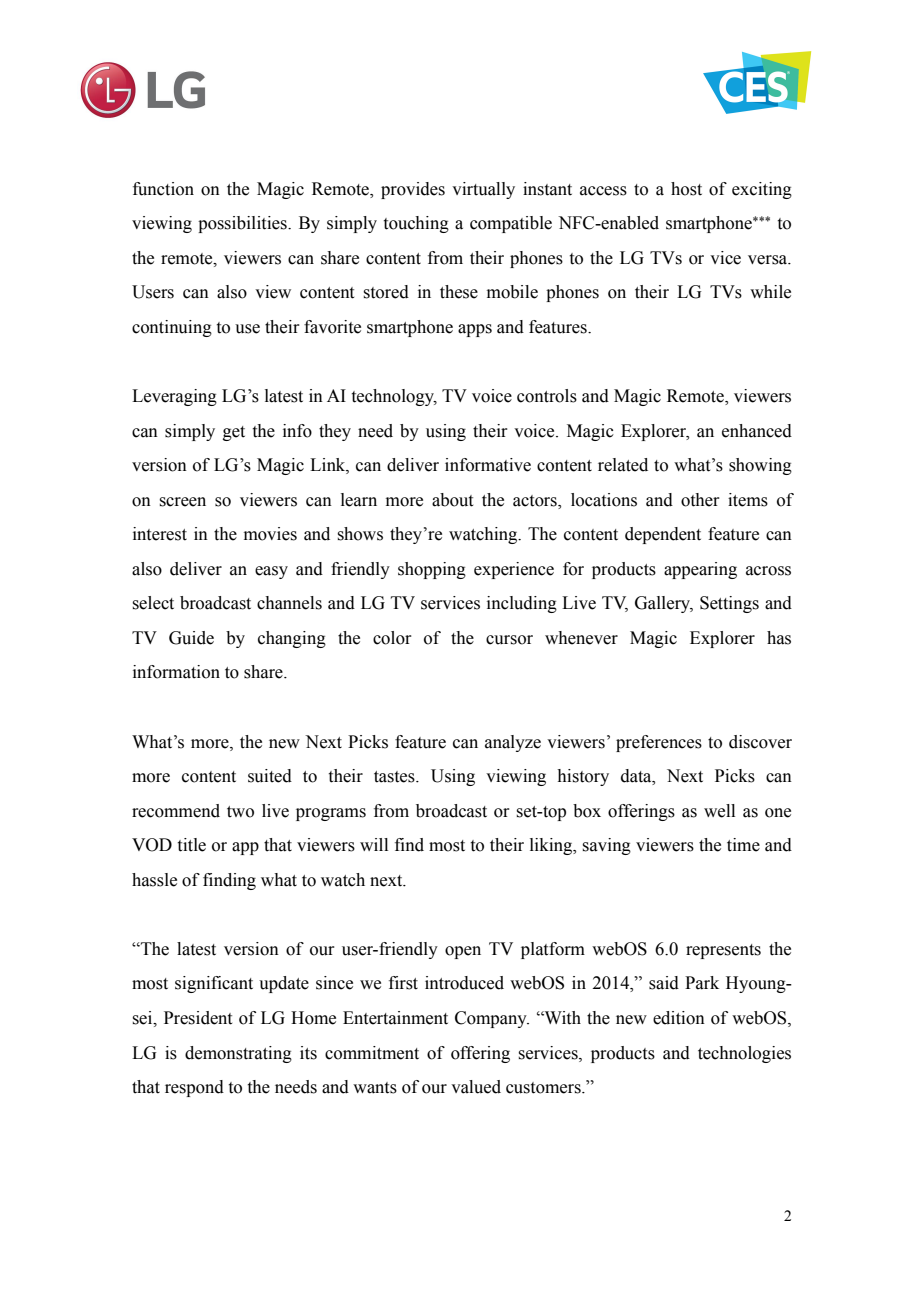 This document has height=1308, width=924. Describe the element at coordinates (757, 431) in the document. I see `enhanced` at that location.
